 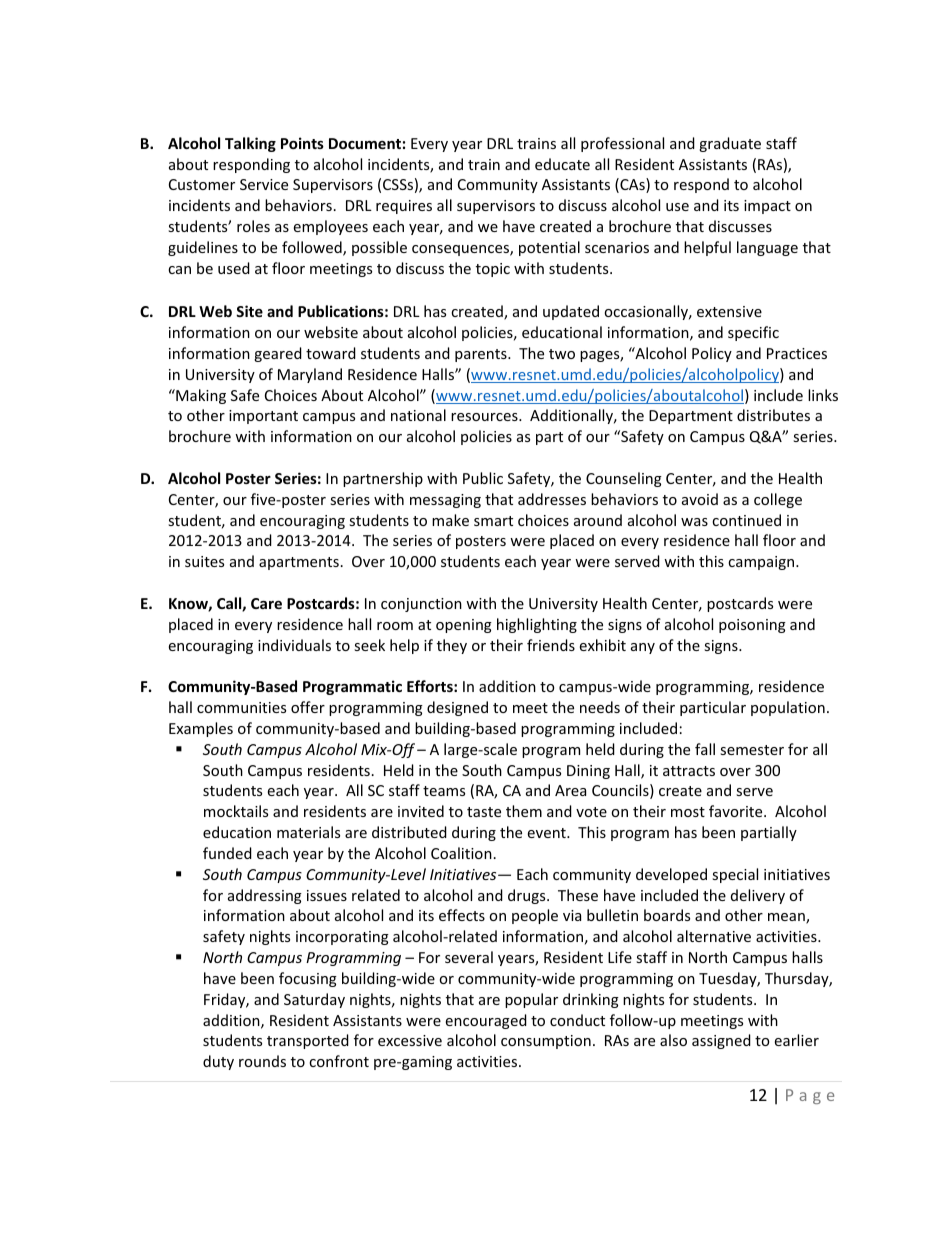 I want to click on resources, so click(x=485, y=417).
